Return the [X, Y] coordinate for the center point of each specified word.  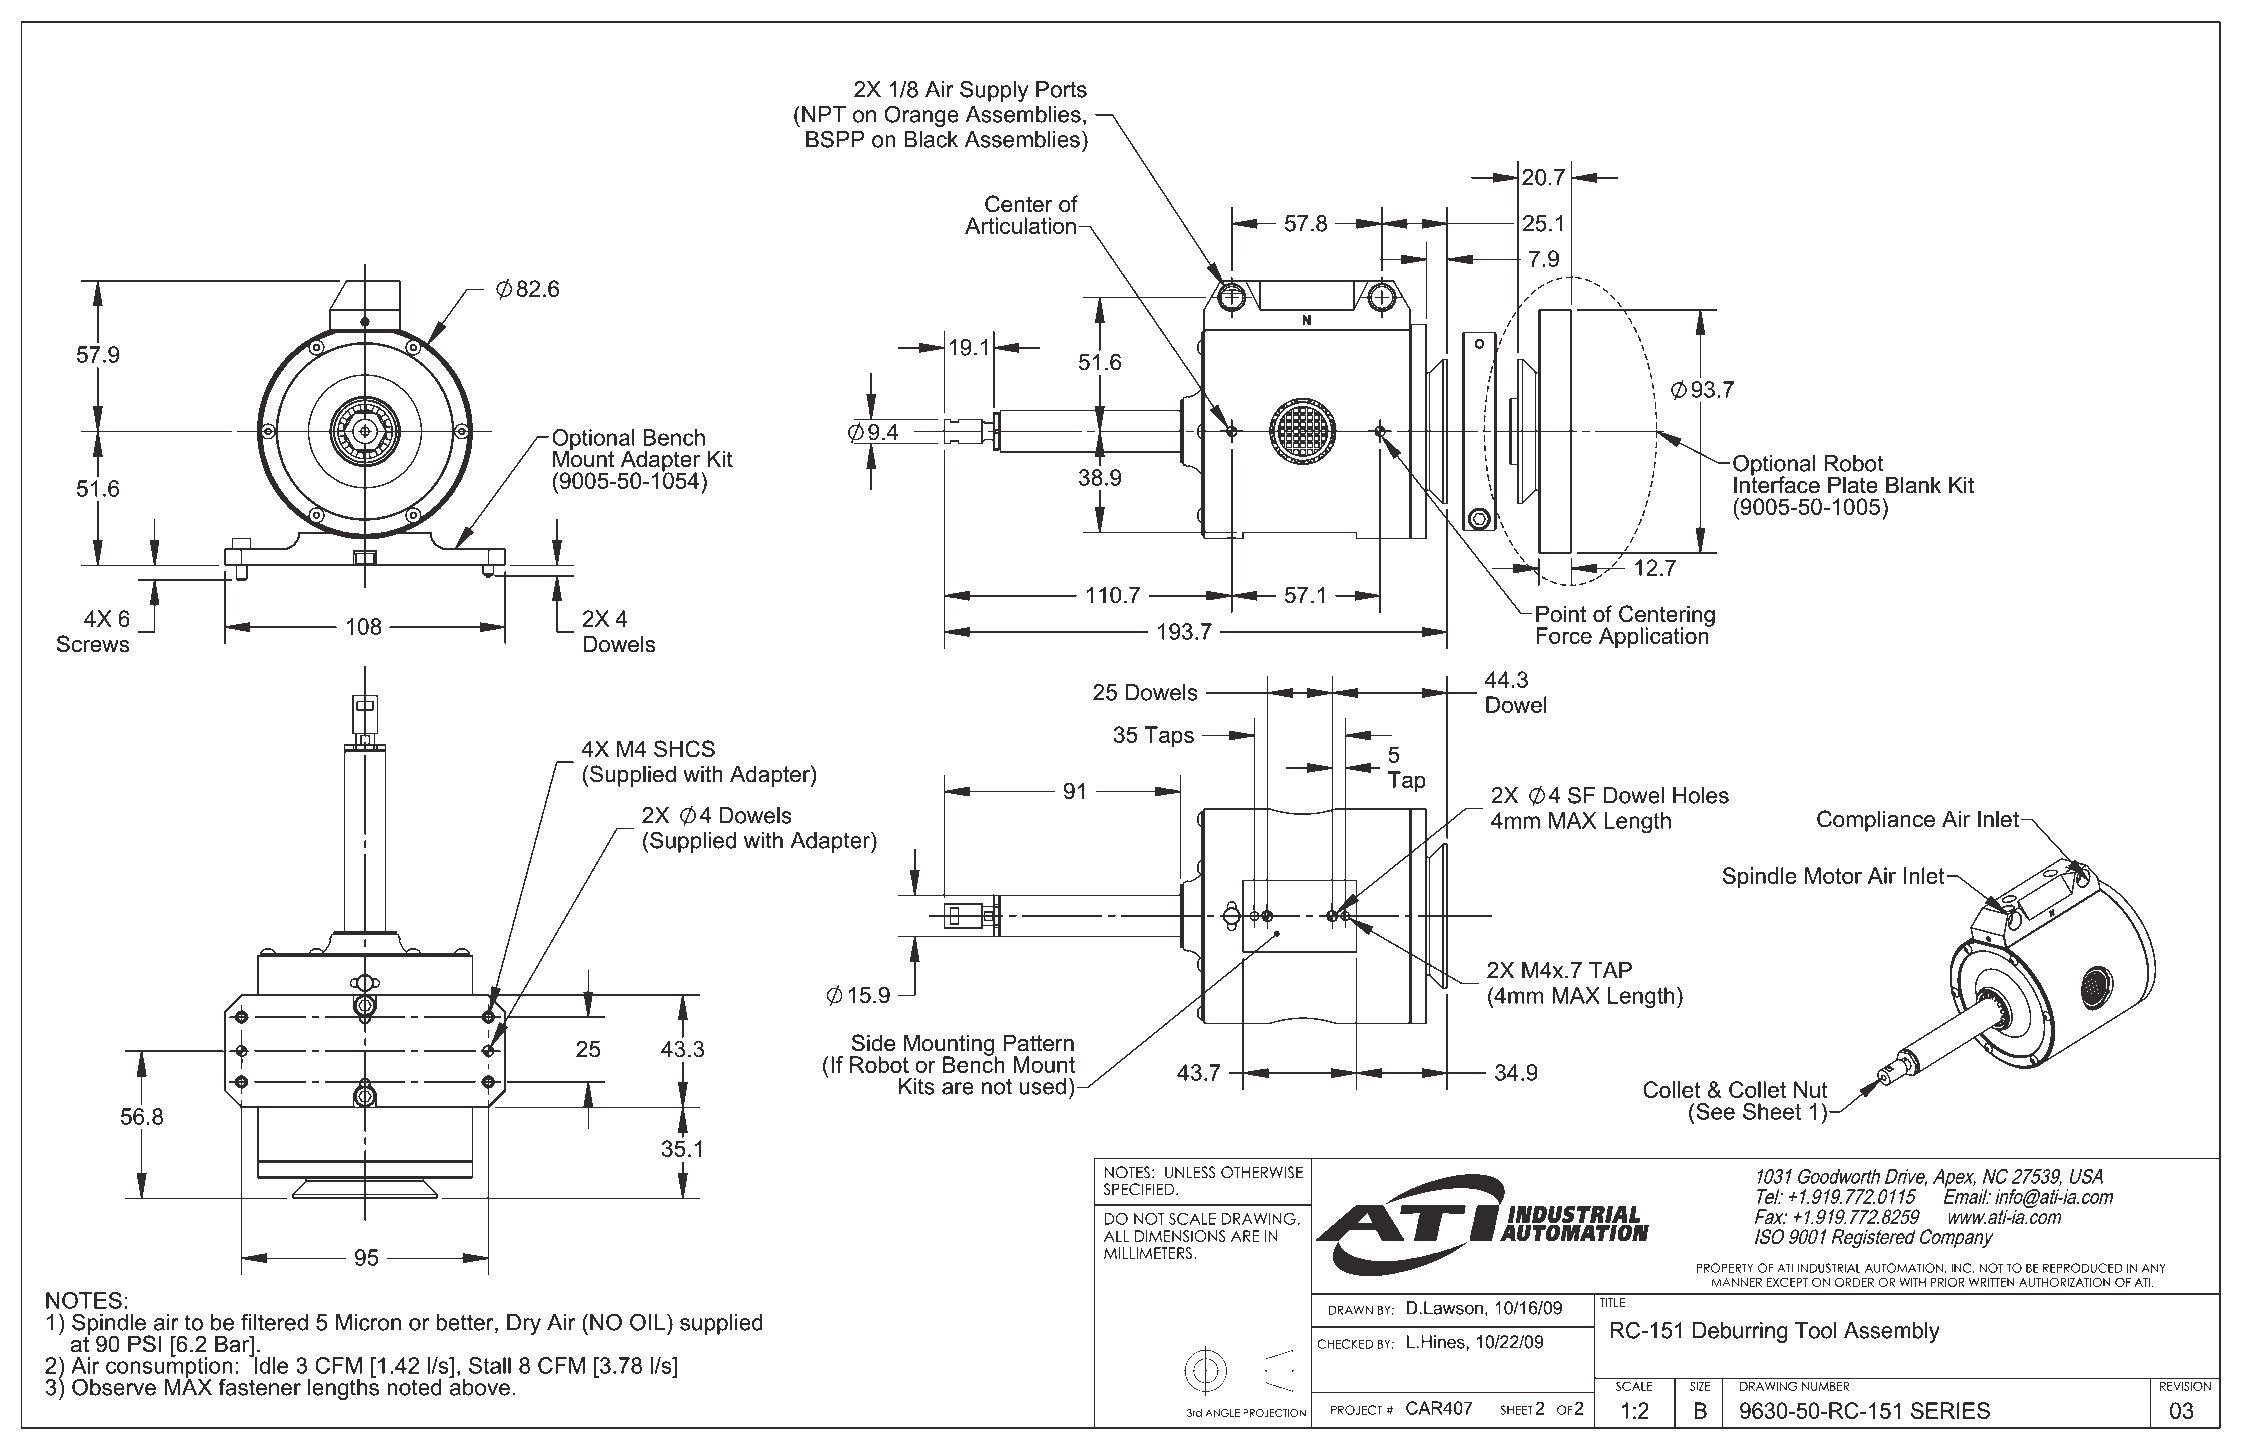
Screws [93, 644]
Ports [1061, 89]
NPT [824, 114]
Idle [270, 1364]
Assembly [1892, 1332]
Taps [1169, 737]
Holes [1701, 795]
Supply [994, 91]
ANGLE [1222, 1413]
